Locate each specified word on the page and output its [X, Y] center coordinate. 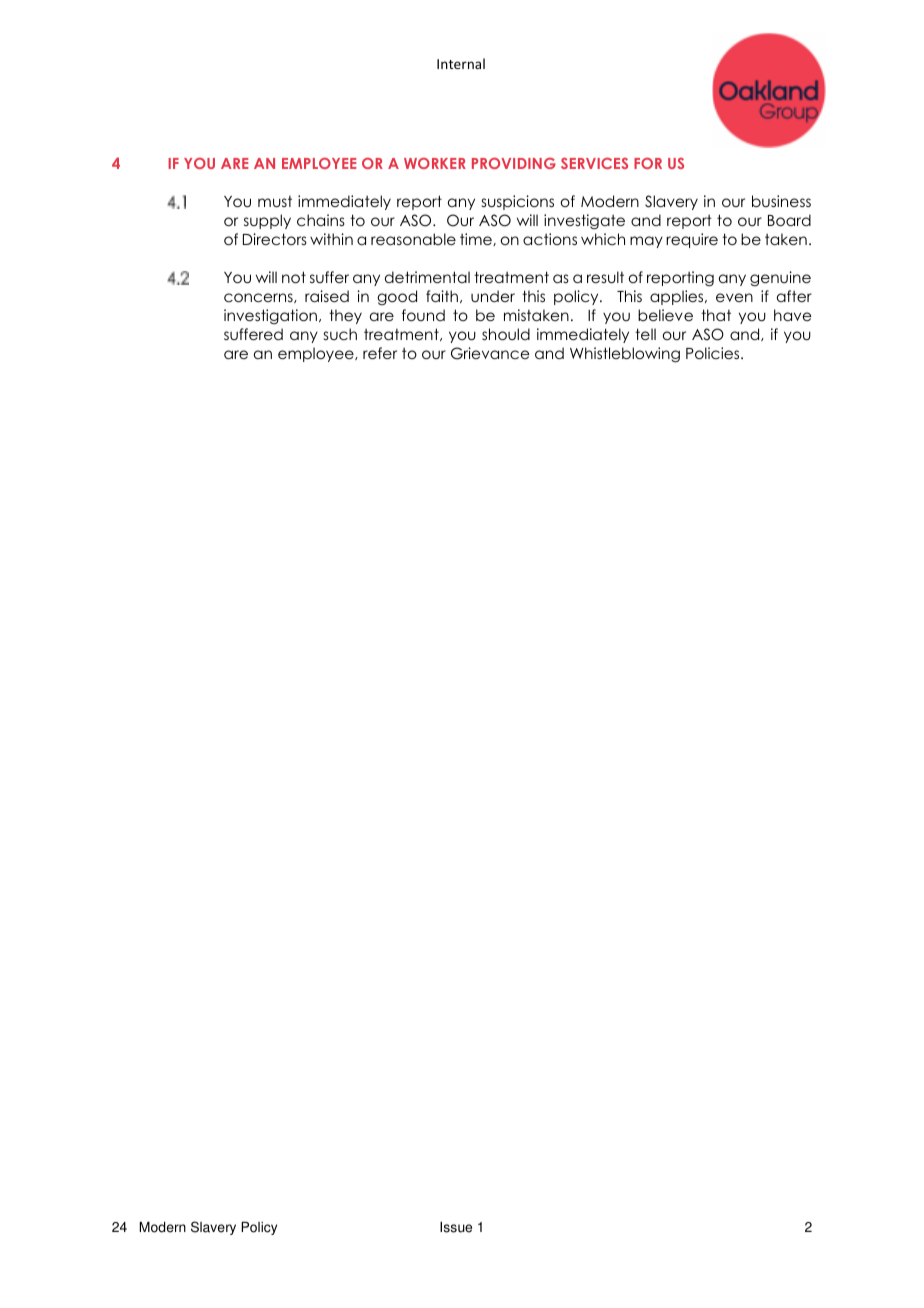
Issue [456, 1227]
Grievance [490, 353]
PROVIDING [514, 163]
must [275, 201]
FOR [648, 163]
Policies [714, 353]
